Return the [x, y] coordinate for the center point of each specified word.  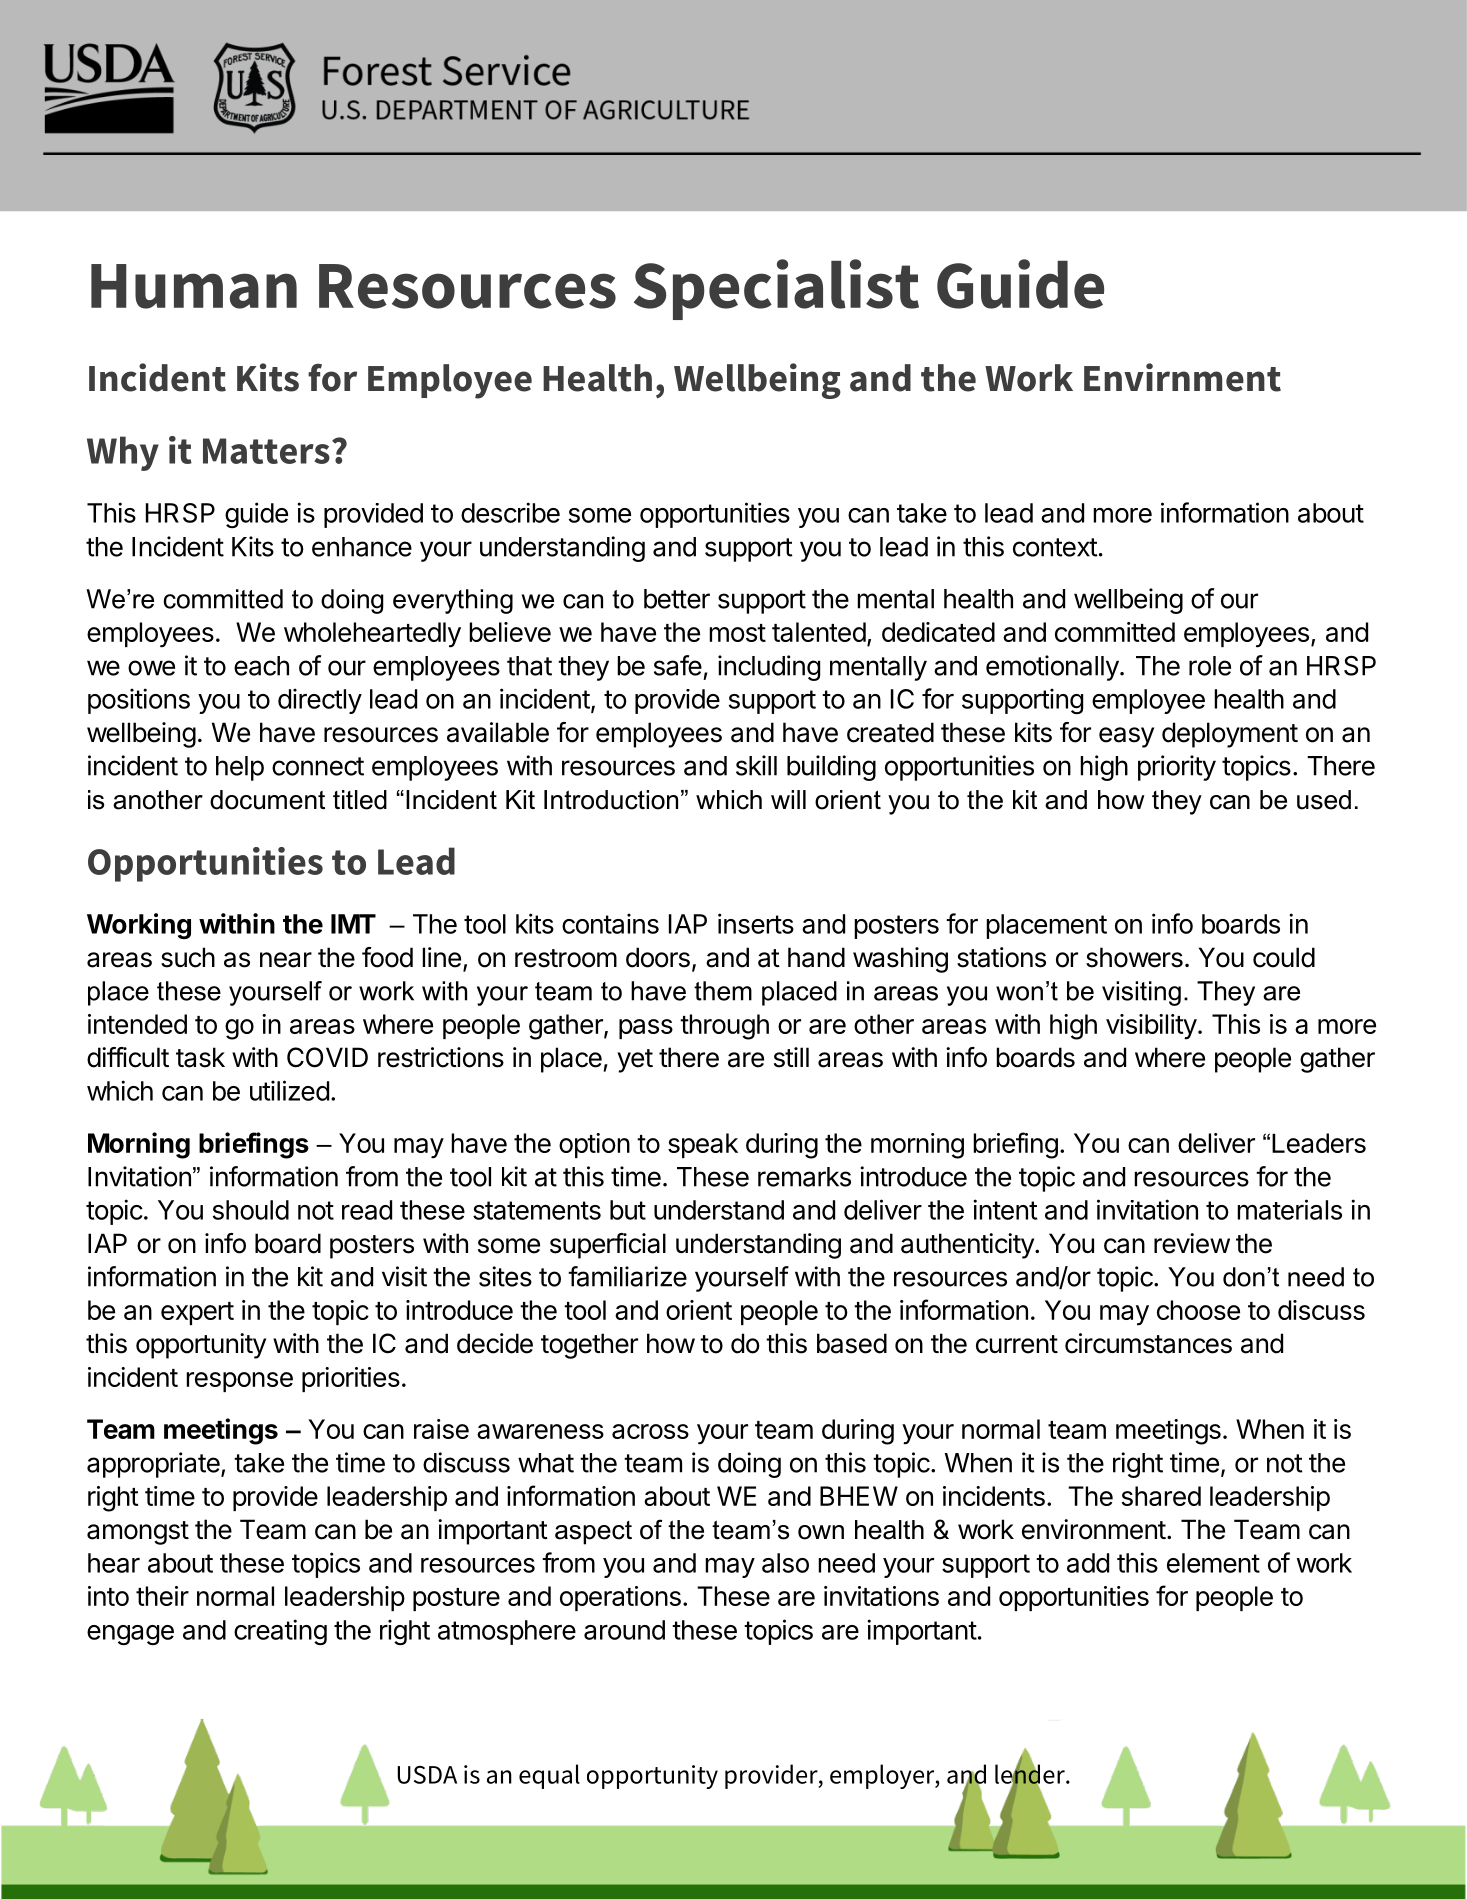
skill [756, 765]
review [1192, 1243]
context [1055, 547]
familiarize [627, 1276]
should [251, 1210]
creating [280, 1632]
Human [194, 286]
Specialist [776, 289]
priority [1177, 768]
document [267, 800]
